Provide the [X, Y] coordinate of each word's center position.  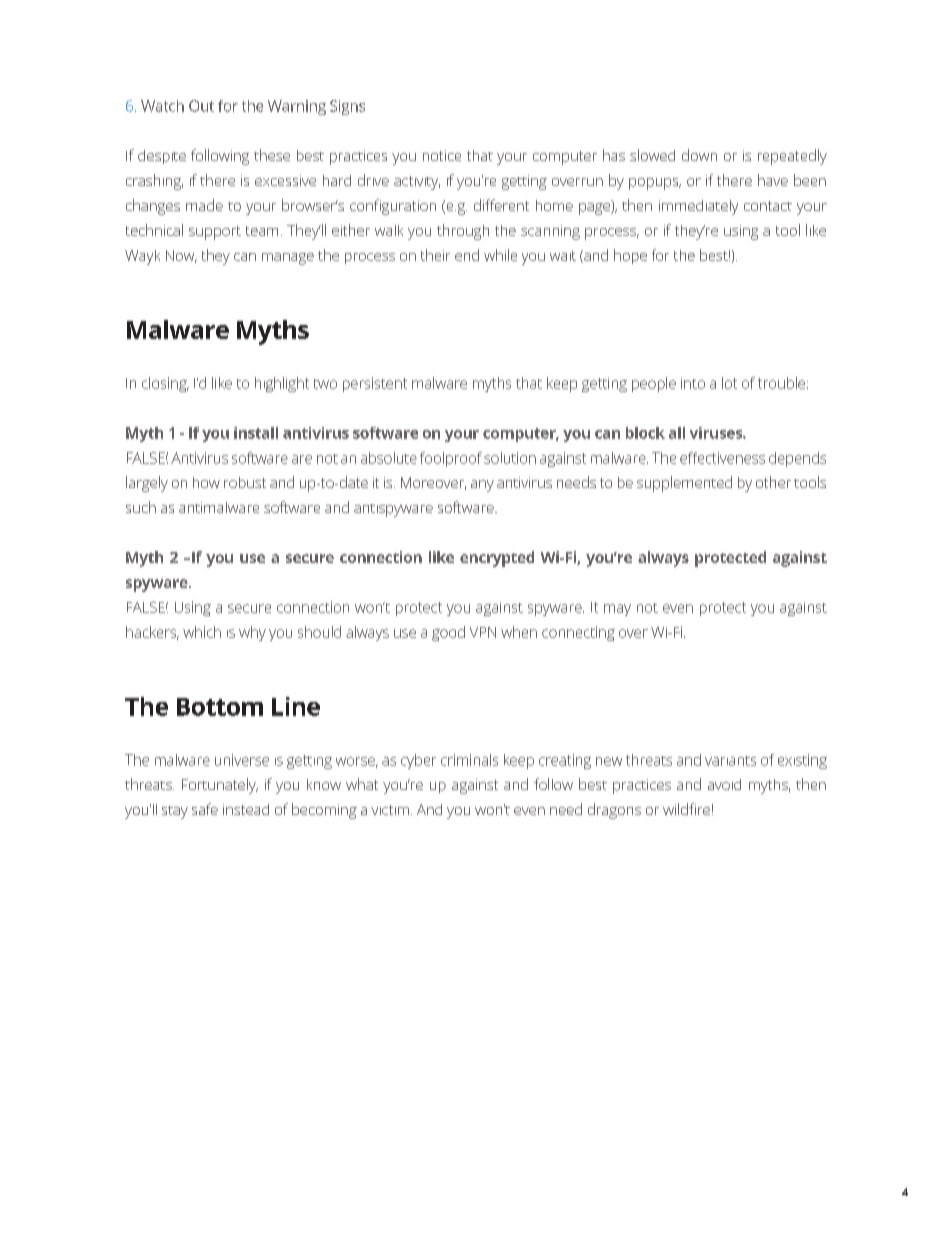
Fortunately [220, 786]
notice [442, 155]
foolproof [451, 459]
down [699, 155]
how [206, 482]
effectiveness [722, 458]
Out [201, 106]
